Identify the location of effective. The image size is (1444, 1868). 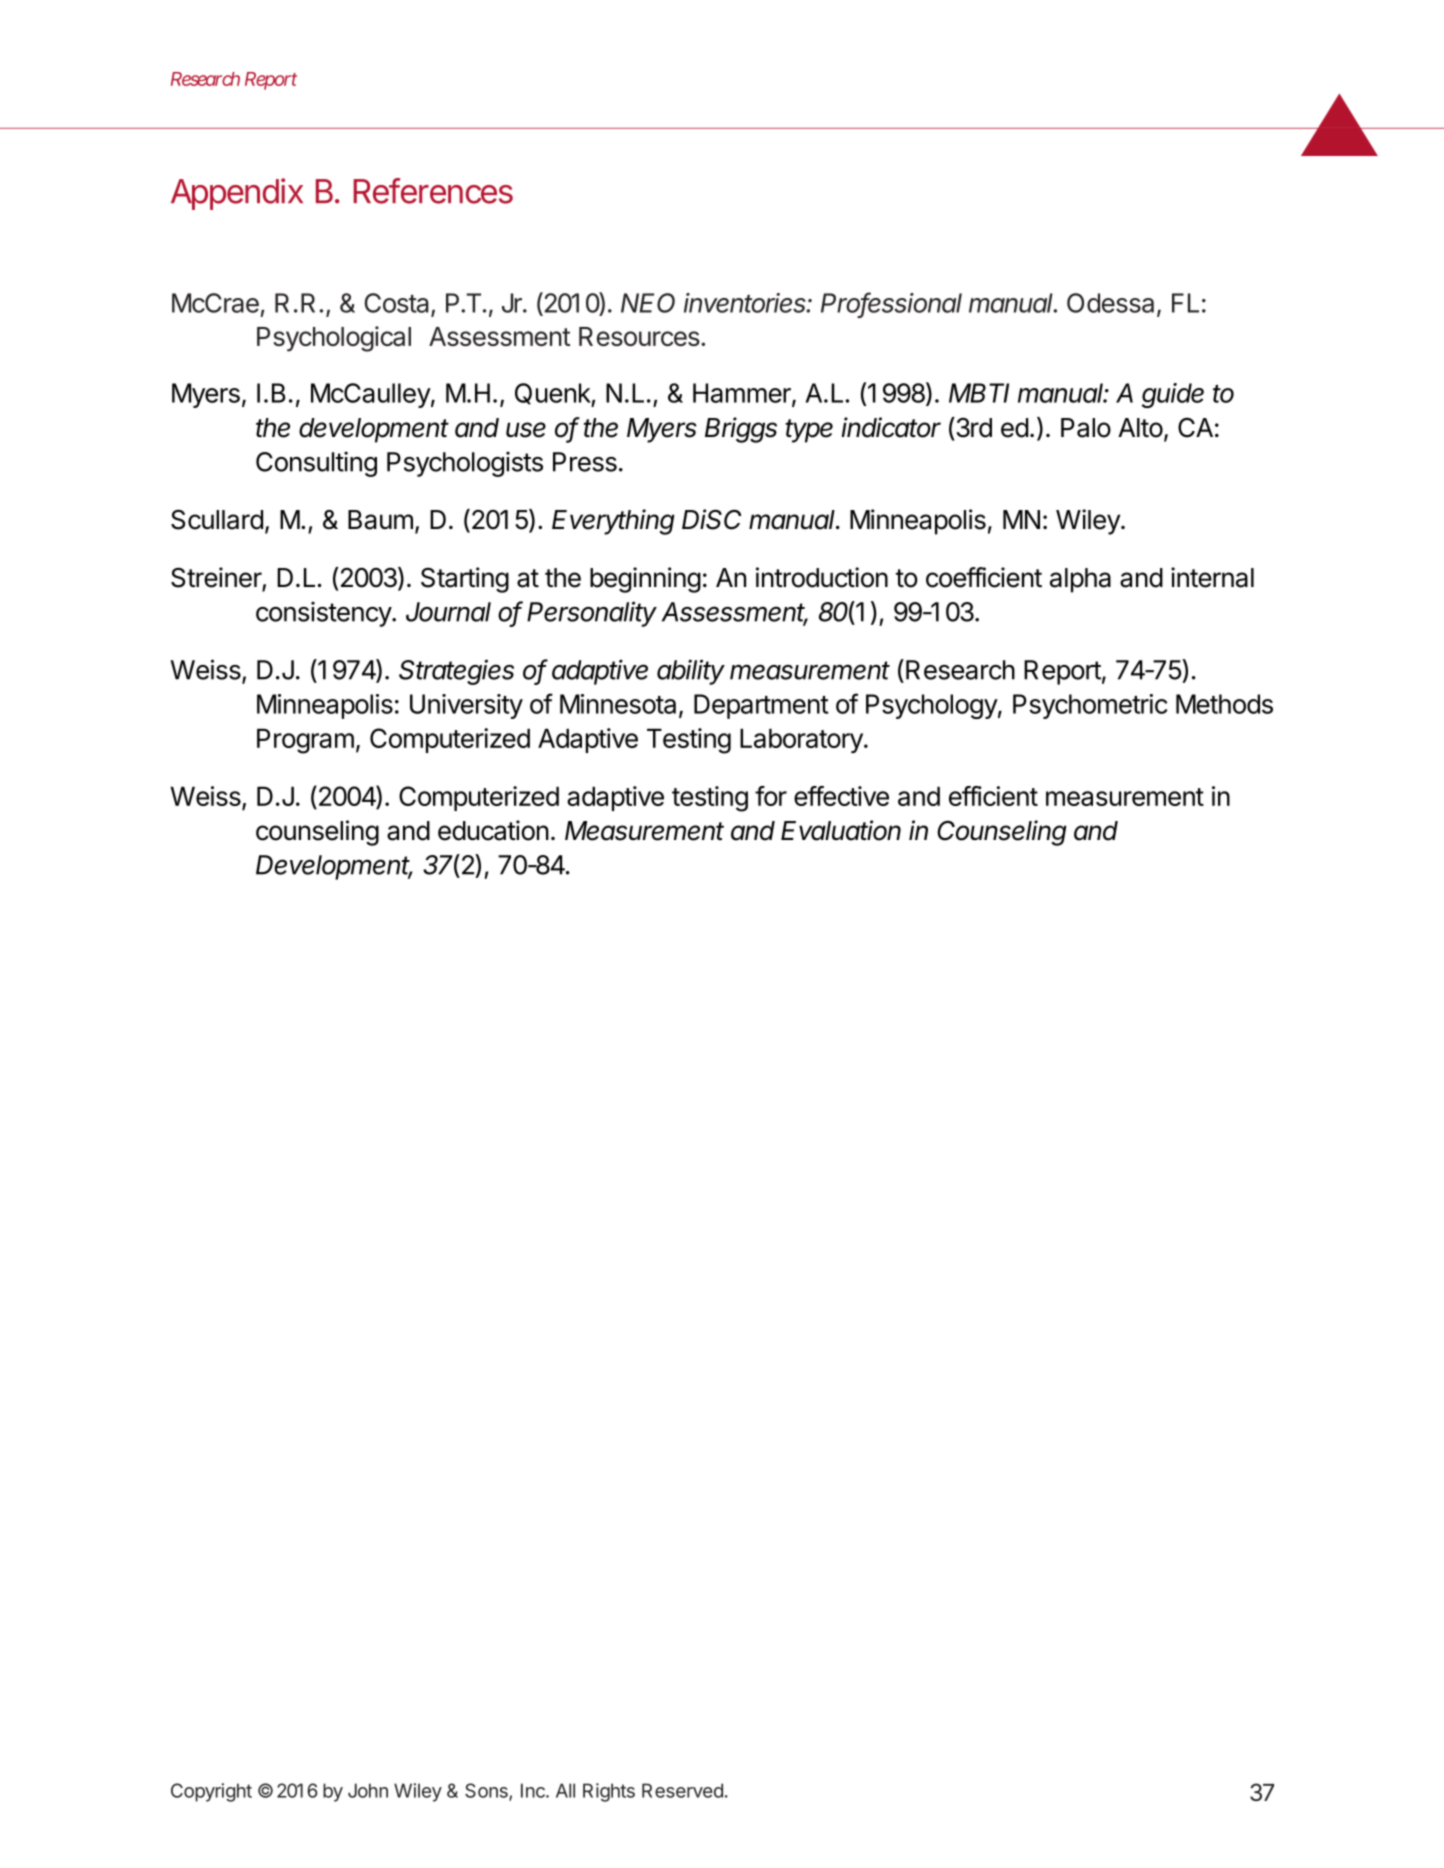
(841, 796).
